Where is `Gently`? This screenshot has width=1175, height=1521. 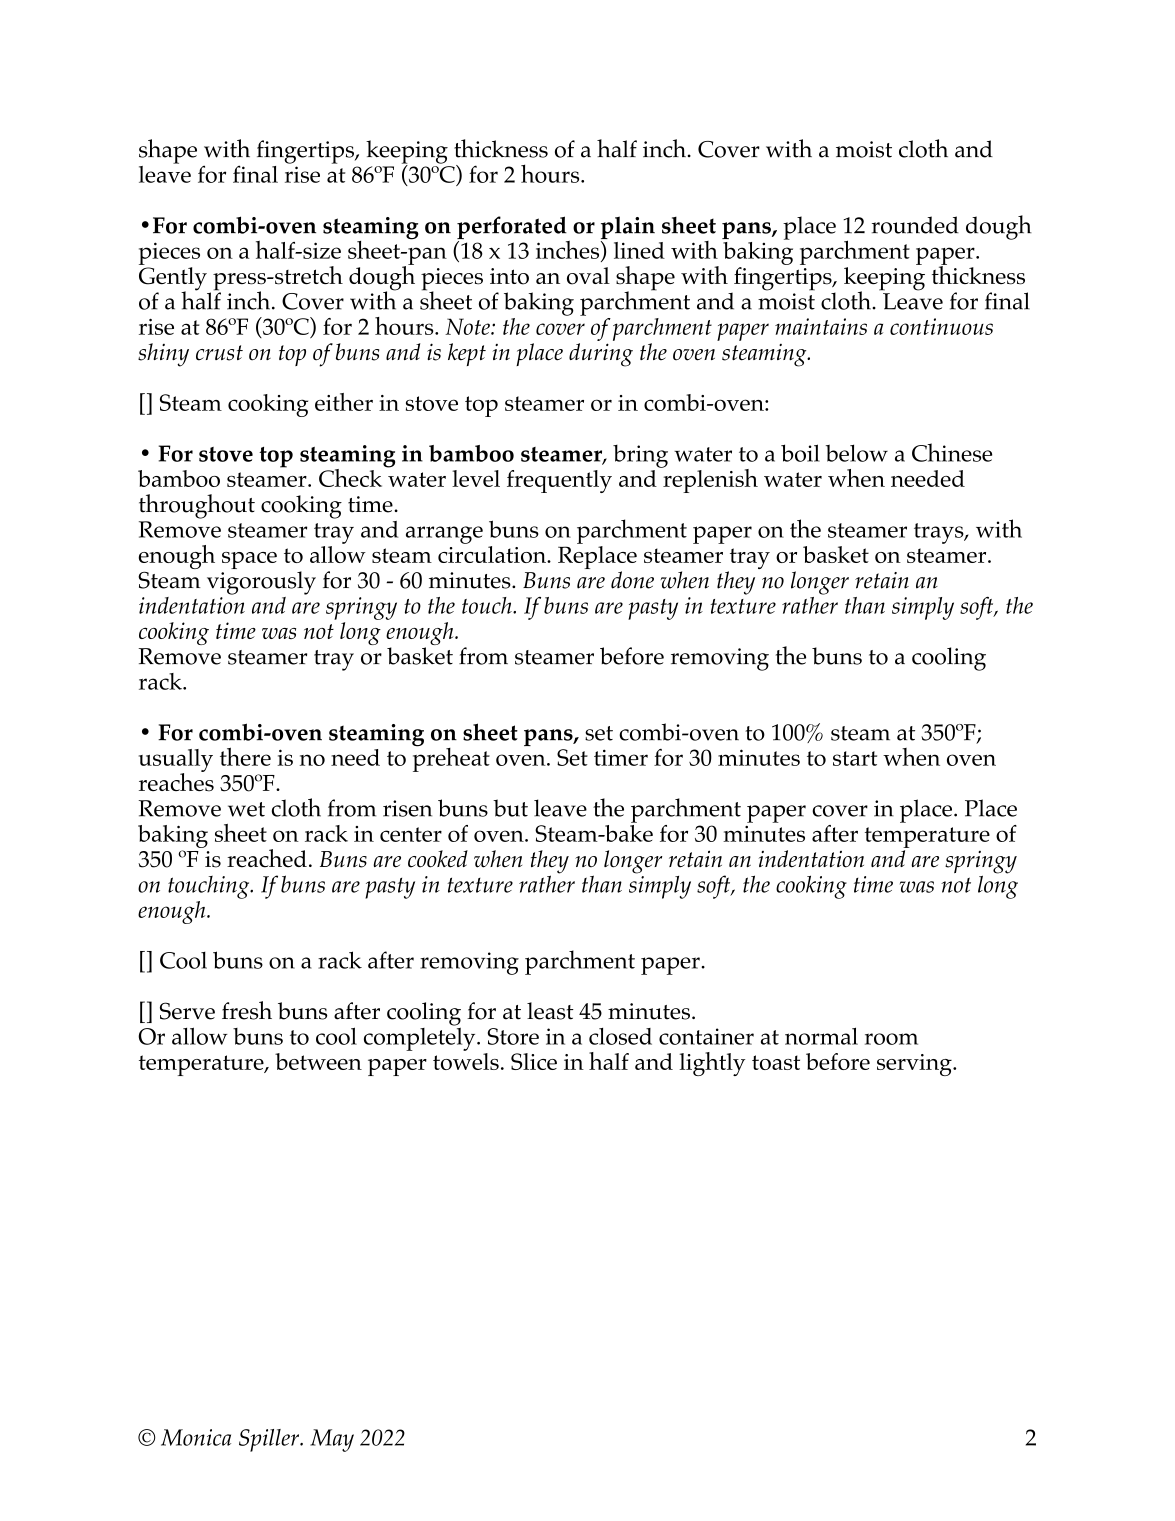 Gently is located at coordinates (173, 280).
